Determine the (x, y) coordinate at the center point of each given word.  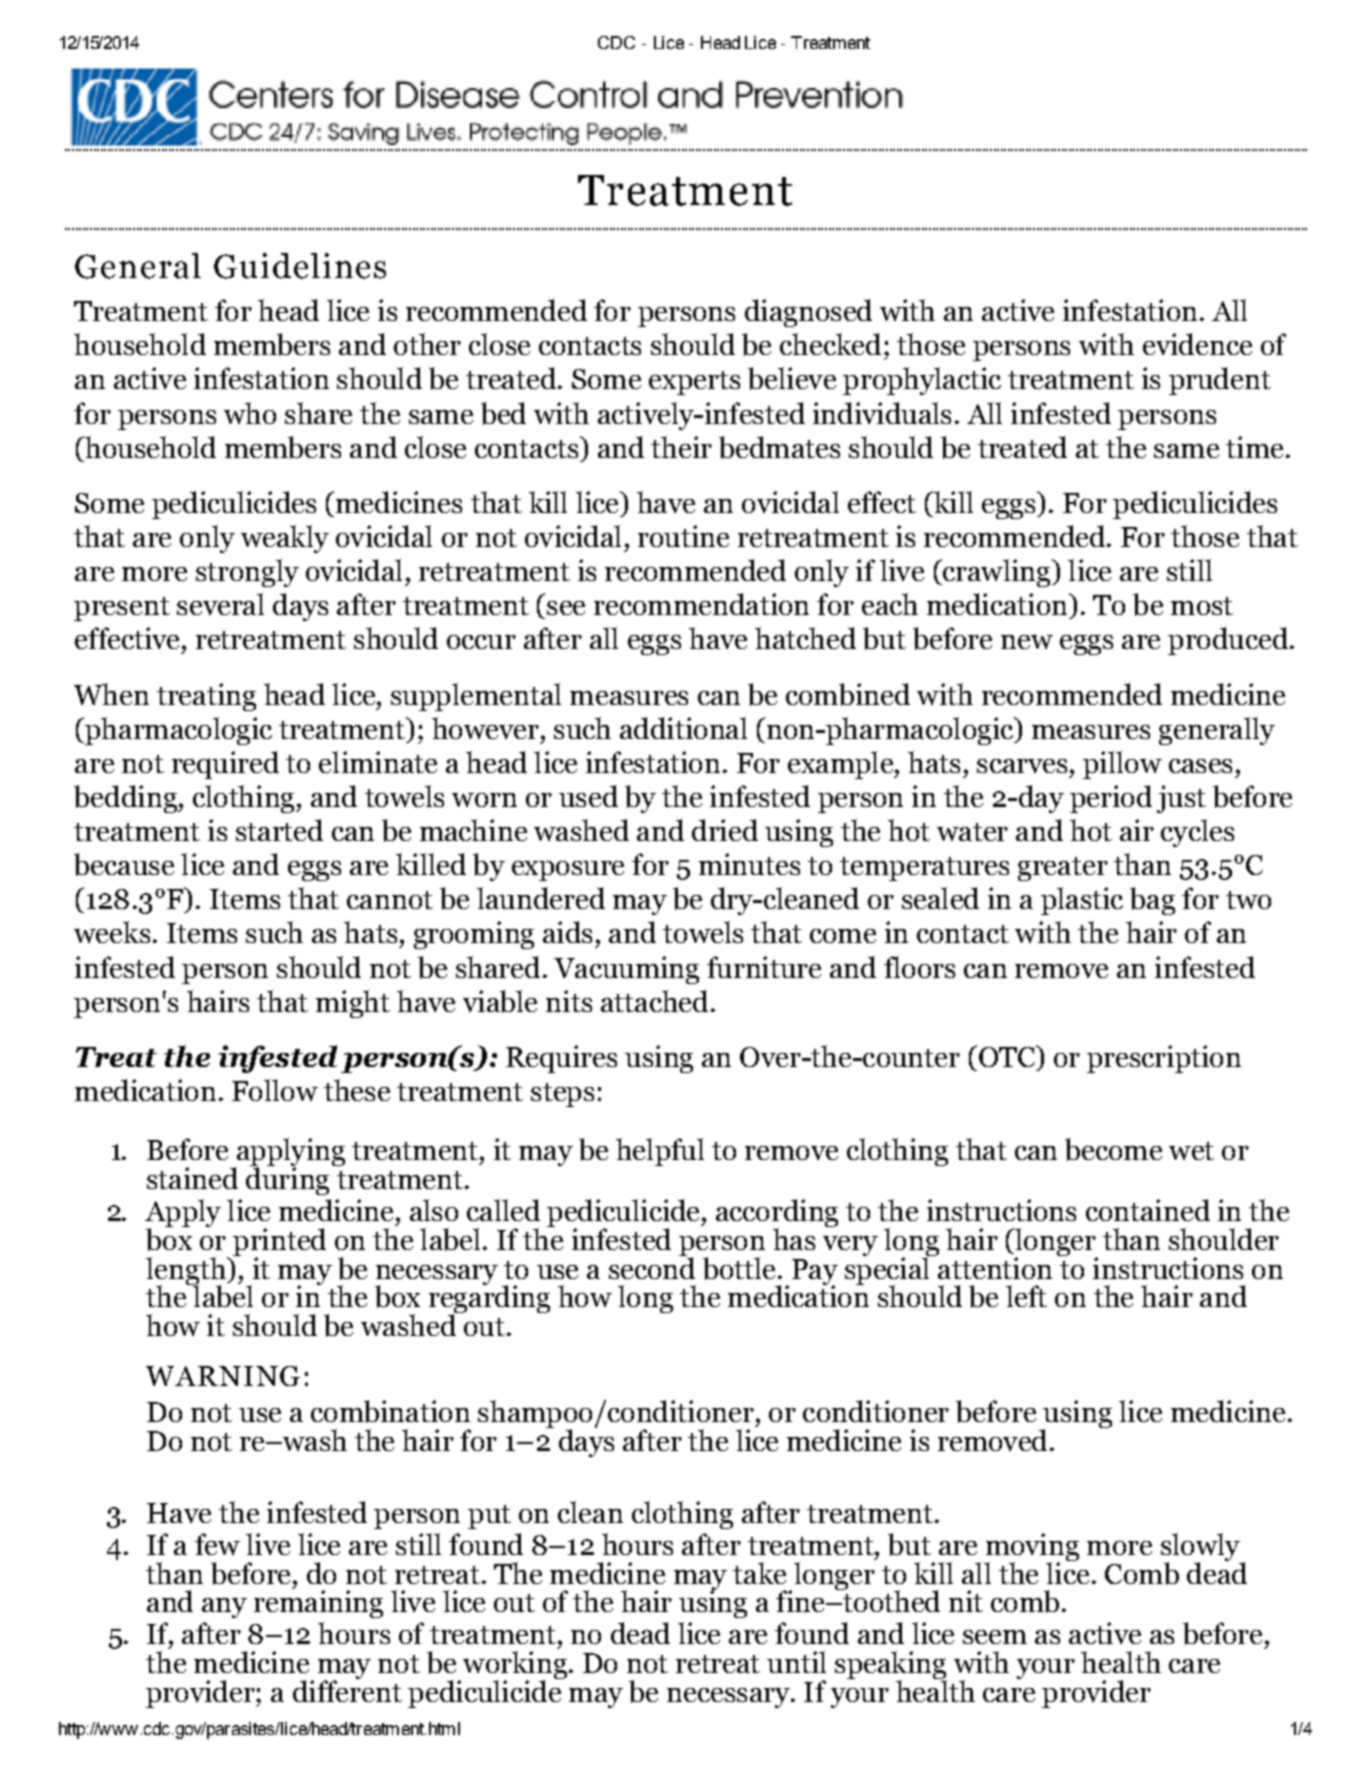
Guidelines (300, 266)
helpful (660, 1152)
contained (1148, 1210)
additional (683, 728)
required (225, 765)
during (287, 1180)
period (1111, 799)
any (224, 1608)
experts (694, 383)
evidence (1197, 344)
